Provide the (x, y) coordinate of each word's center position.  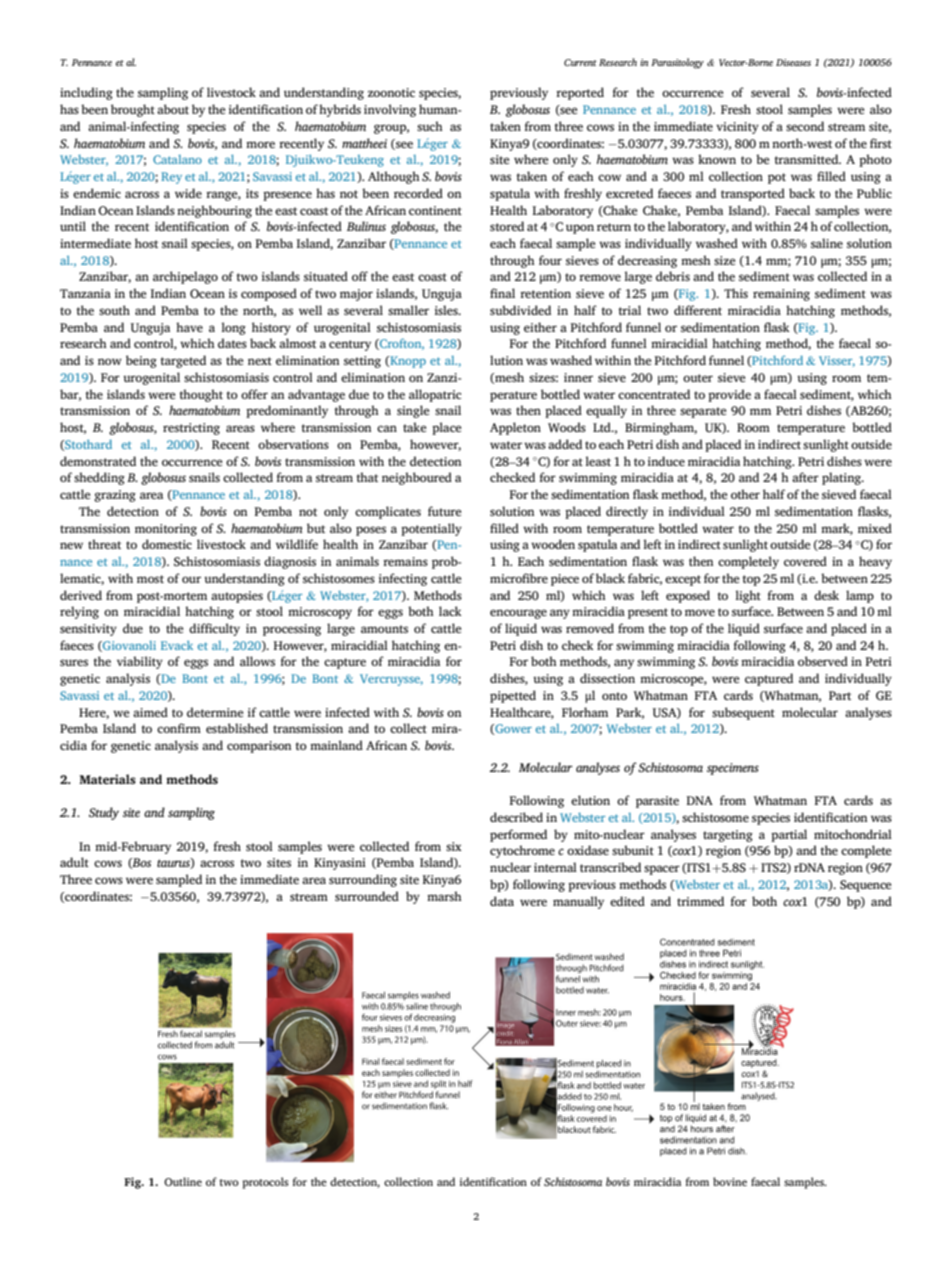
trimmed (700, 901)
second (805, 126)
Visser (837, 361)
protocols (265, 1183)
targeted (183, 361)
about (173, 109)
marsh (444, 896)
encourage (518, 614)
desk (826, 595)
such (430, 126)
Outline (183, 1181)
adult (74, 862)
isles (447, 310)
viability (140, 662)
